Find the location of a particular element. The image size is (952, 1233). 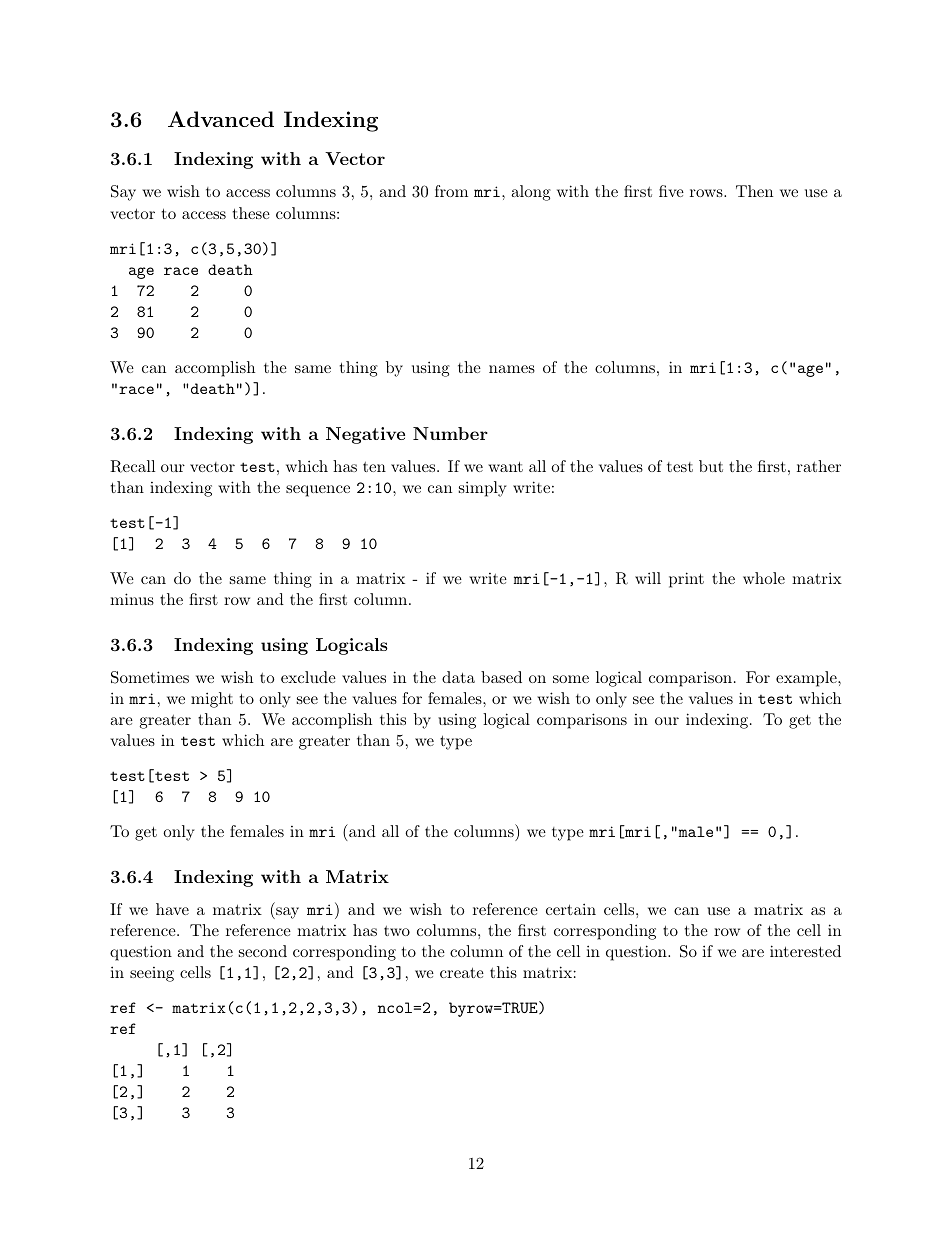

create is located at coordinates (462, 972).
